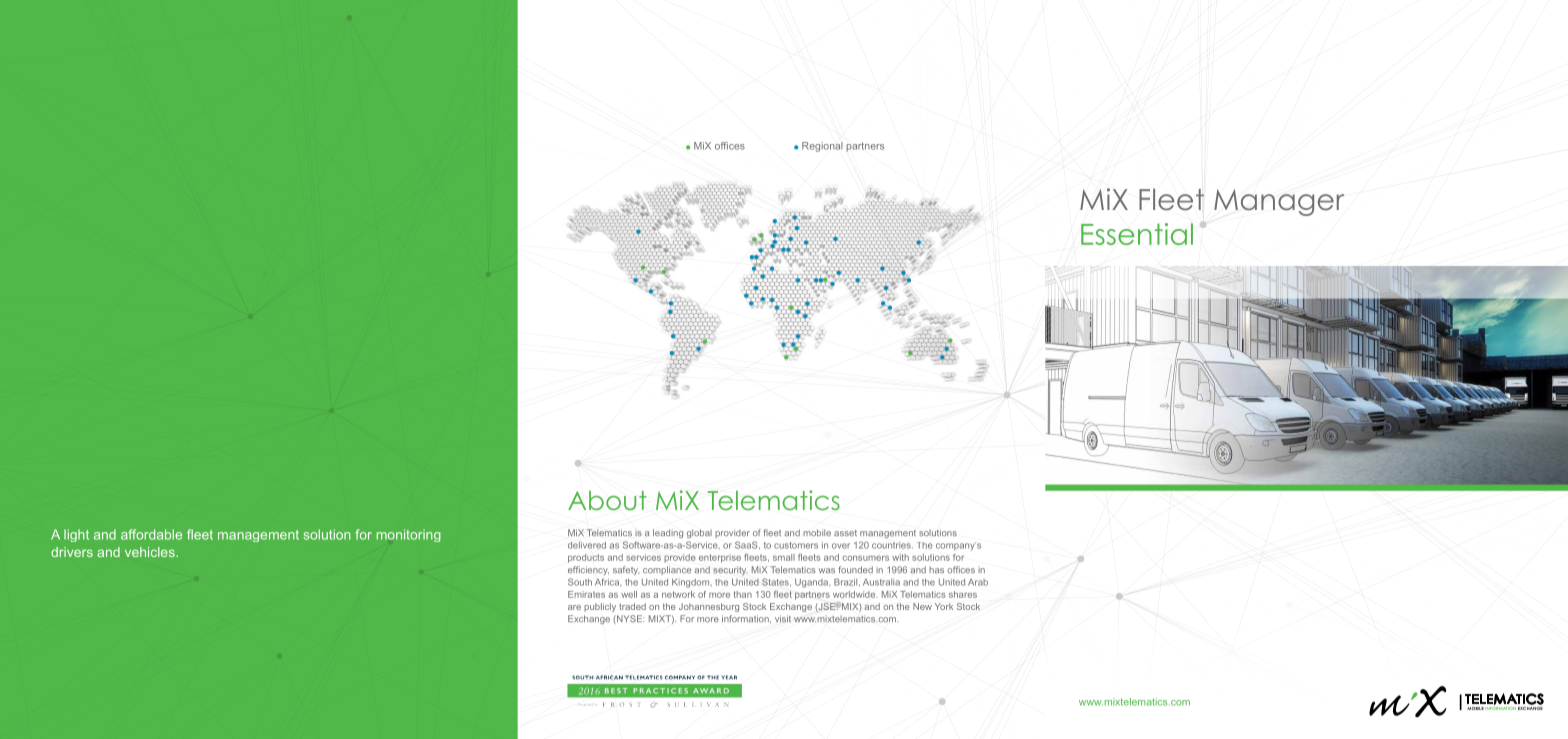  I want to click on vehicles, so click(151, 552).
